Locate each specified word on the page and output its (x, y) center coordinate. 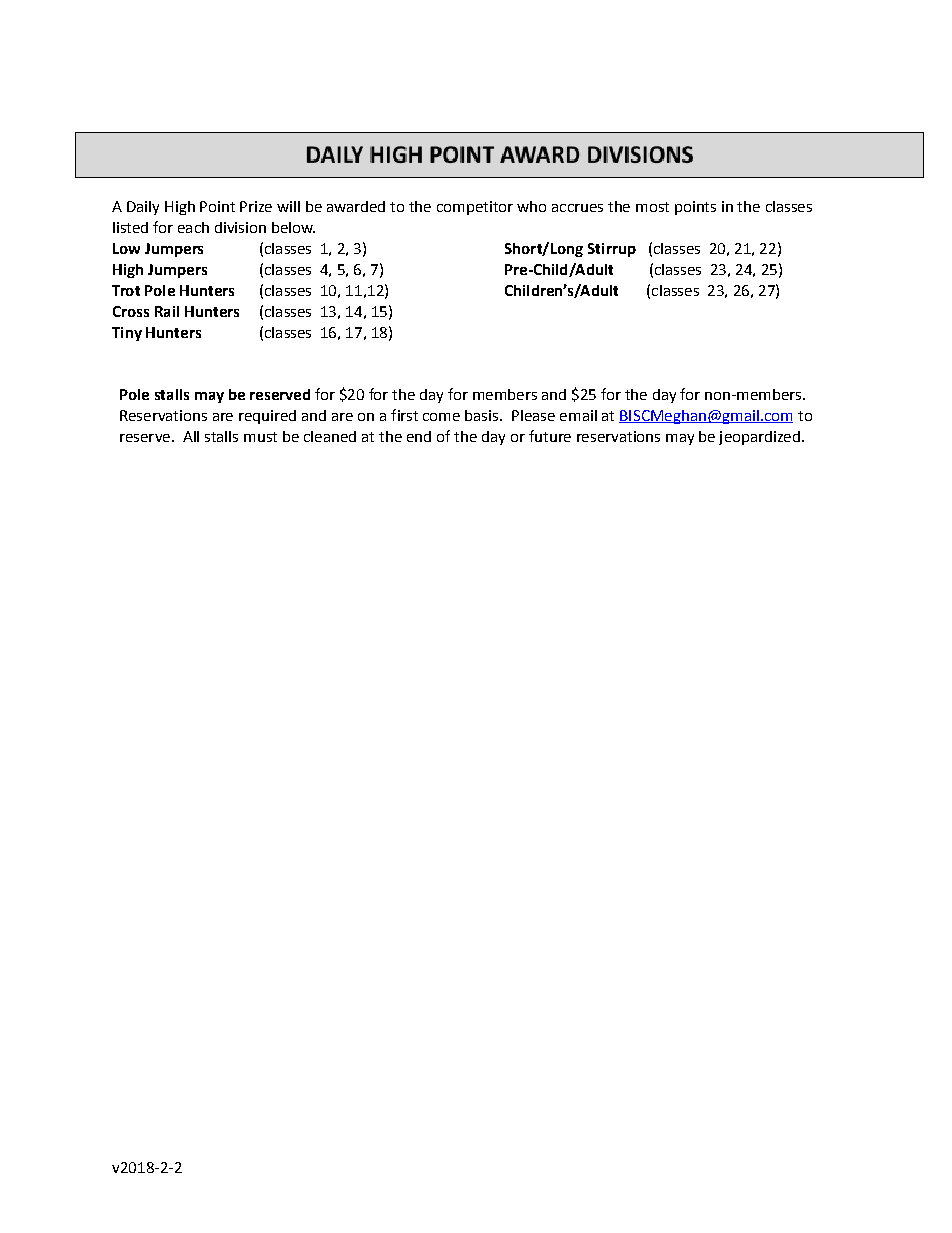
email (578, 415)
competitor (475, 208)
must (260, 437)
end (419, 436)
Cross (131, 311)
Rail (167, 311)
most (652, 207)
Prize (256, 206)
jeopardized (759, 438)
